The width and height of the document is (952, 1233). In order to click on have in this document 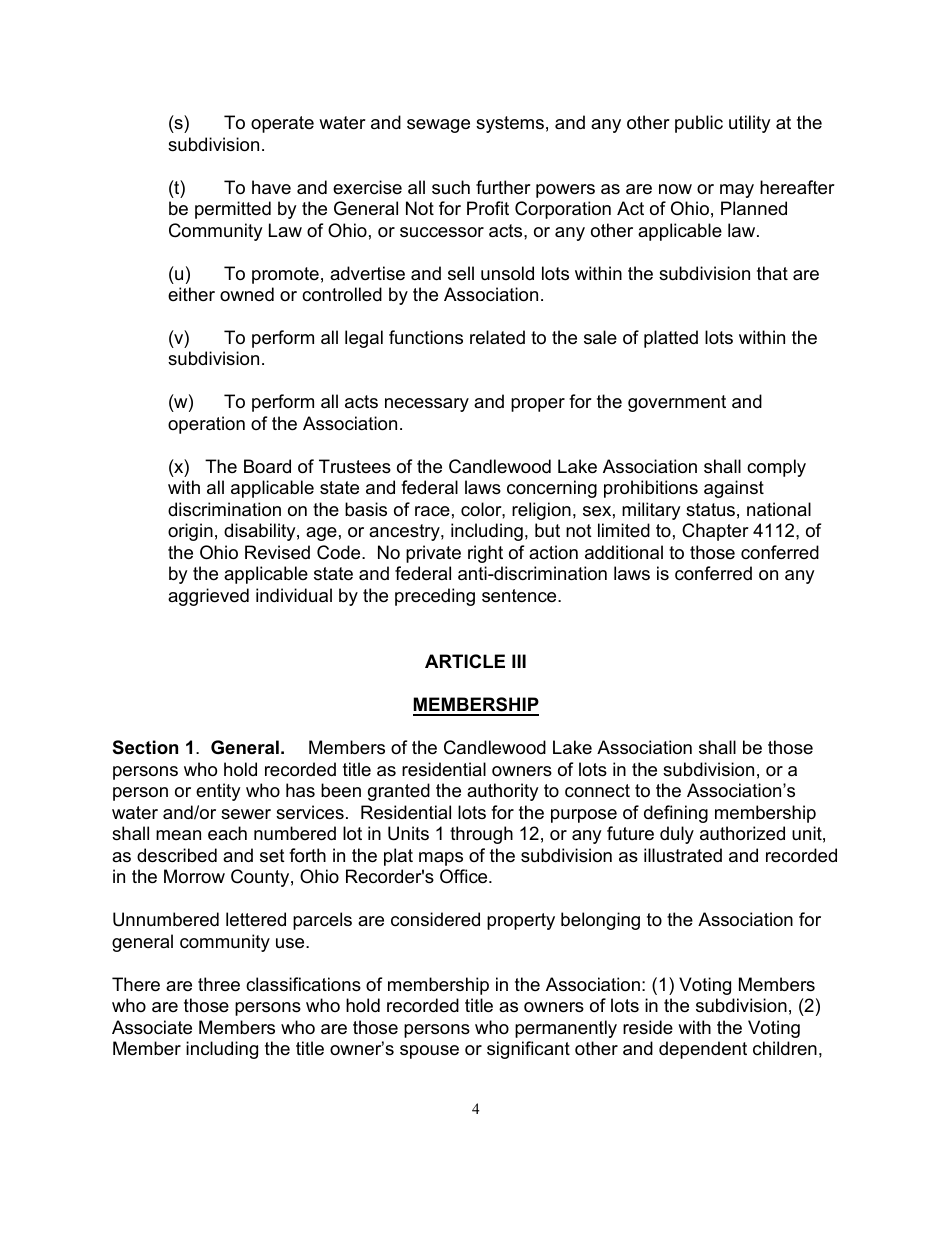, I will do `click(271, 187)`.
